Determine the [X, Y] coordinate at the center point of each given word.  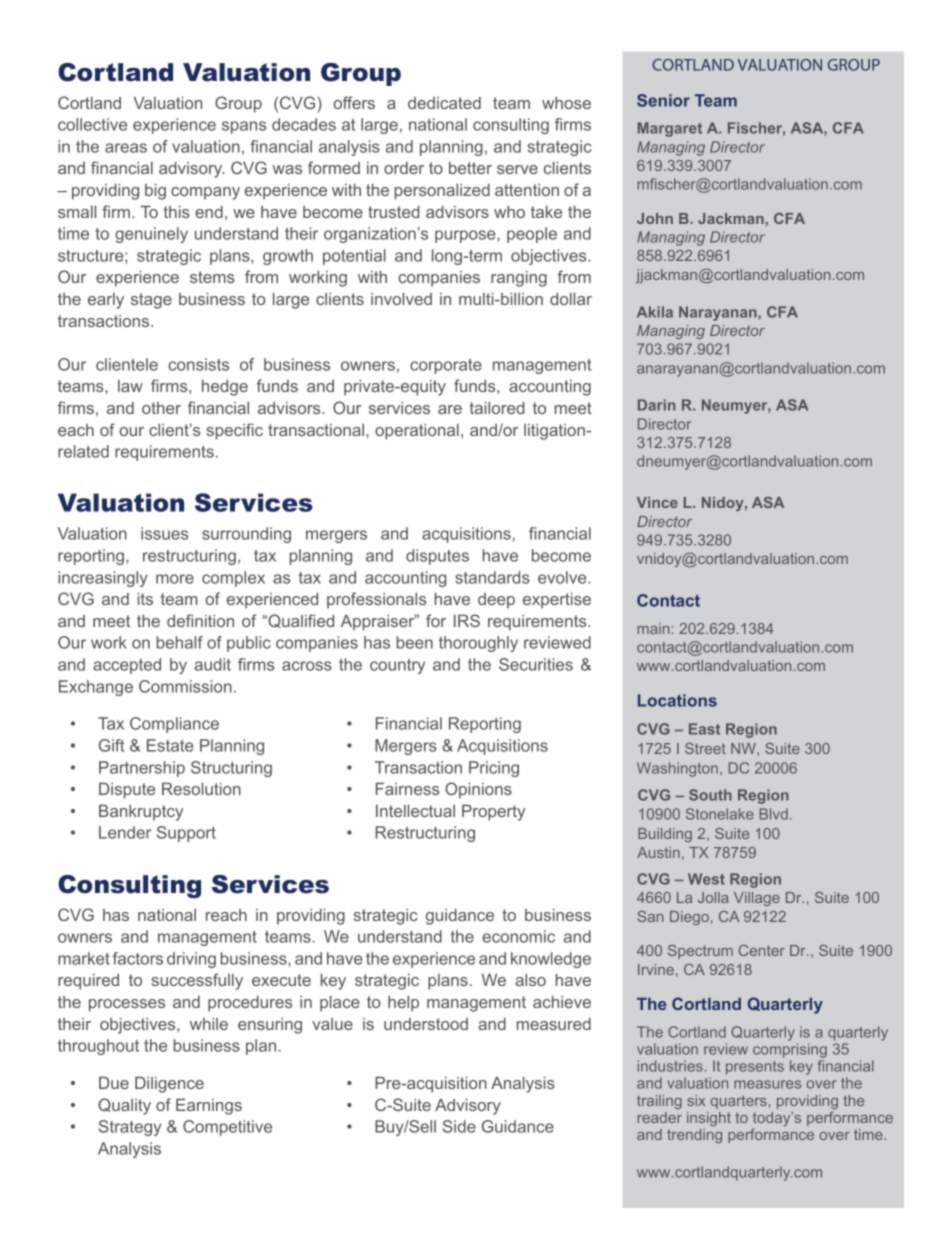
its [145, 599]
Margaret [670, 129]
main [653, 628]
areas [126, 148]
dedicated [444, 103]
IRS [467, 620]
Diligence [169, 1085]
